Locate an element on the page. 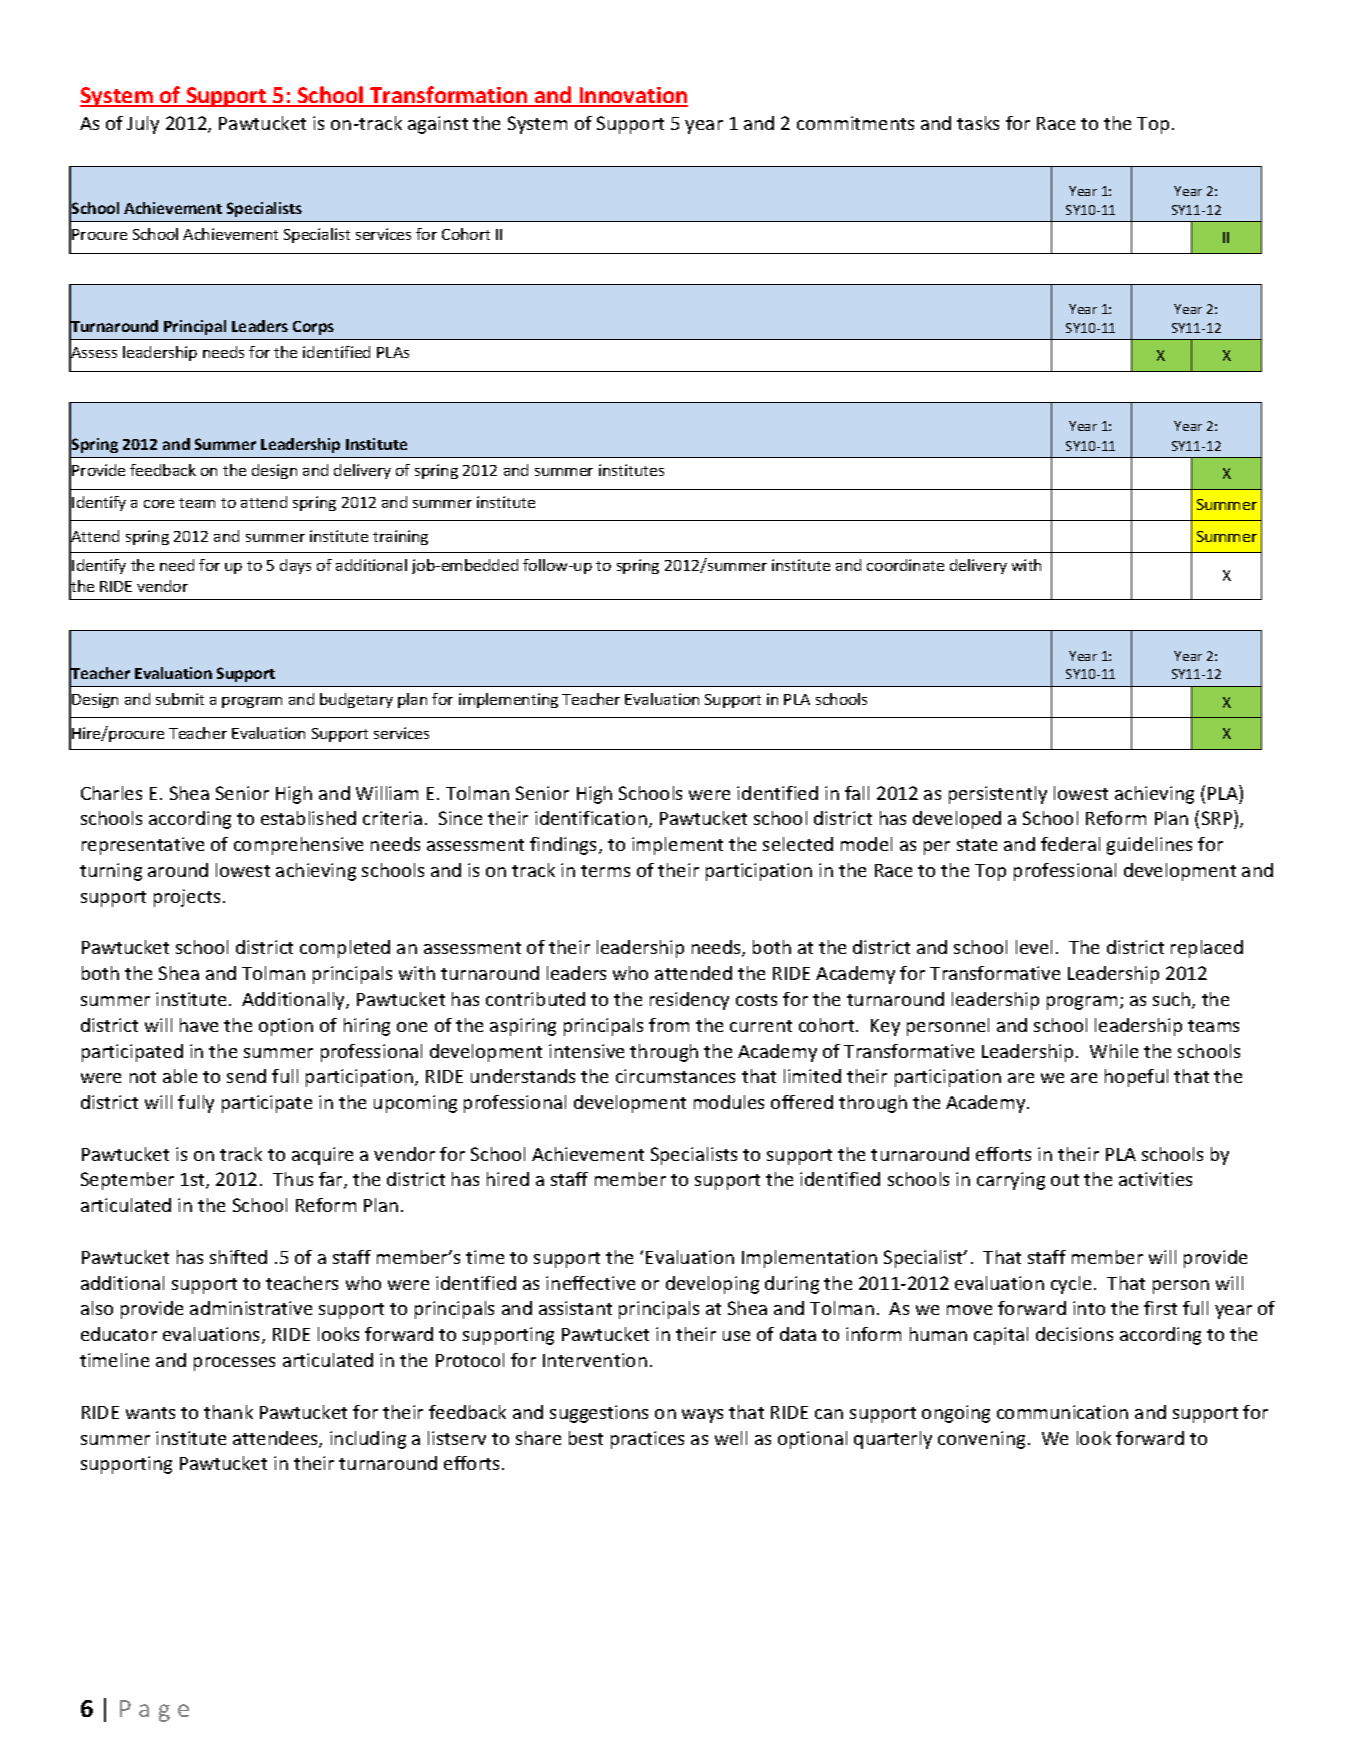 Image resolution: width=1362 pixels, height=1762 pixels. convening is located at coordinates (981, 1440).
